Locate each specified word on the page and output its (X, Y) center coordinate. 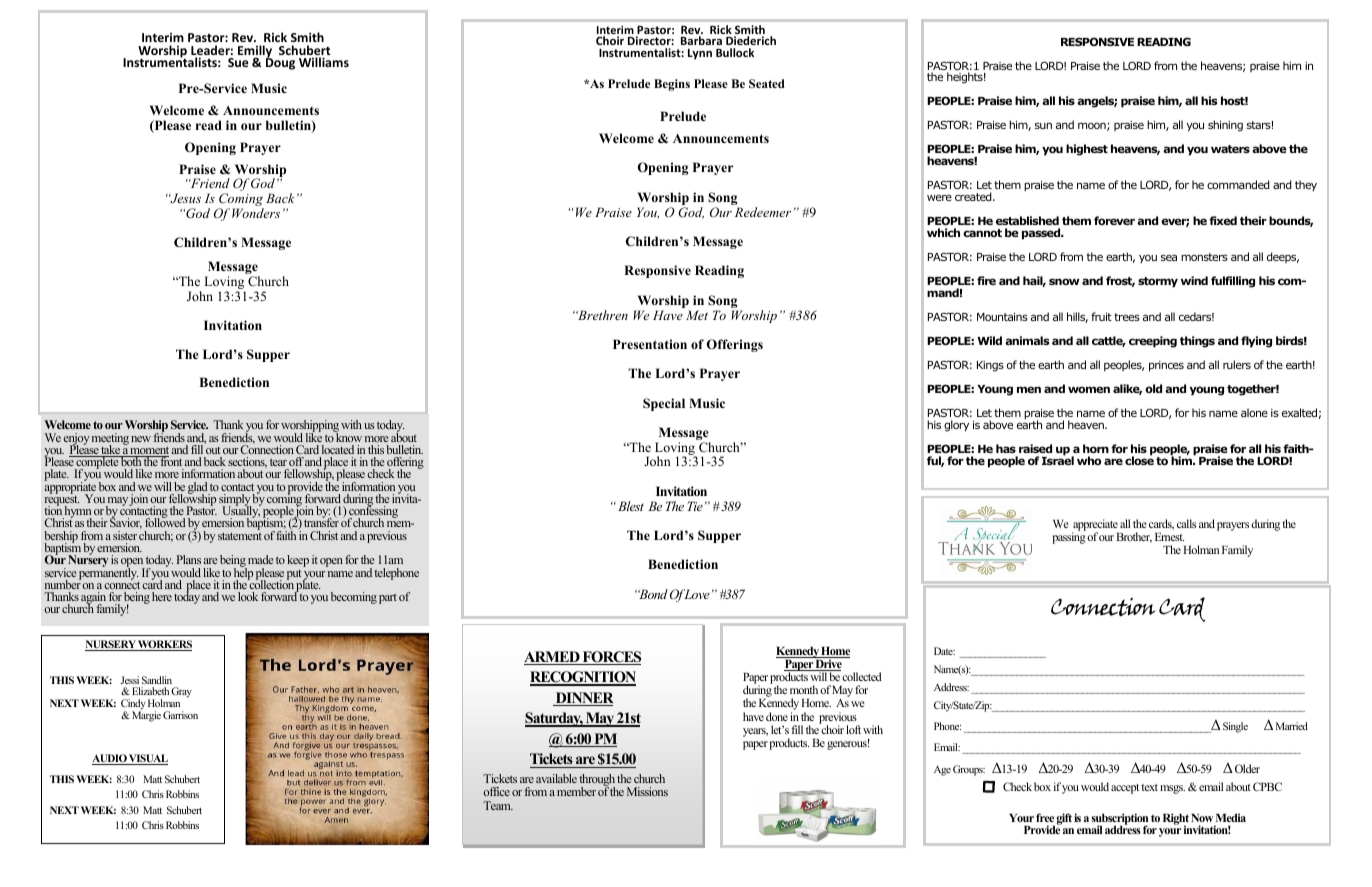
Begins (672, 85)
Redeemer (763, 212)
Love (696, 594)
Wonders (256, 213)
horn (1096, 448)
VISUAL (147, 759)
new (141, 439)
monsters (1204, 257)
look (248, 596)
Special (664, 404)
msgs (1172, 789)
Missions (647, 791)
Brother (1134, 537)
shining (1225, 126)
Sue (238, 62)
